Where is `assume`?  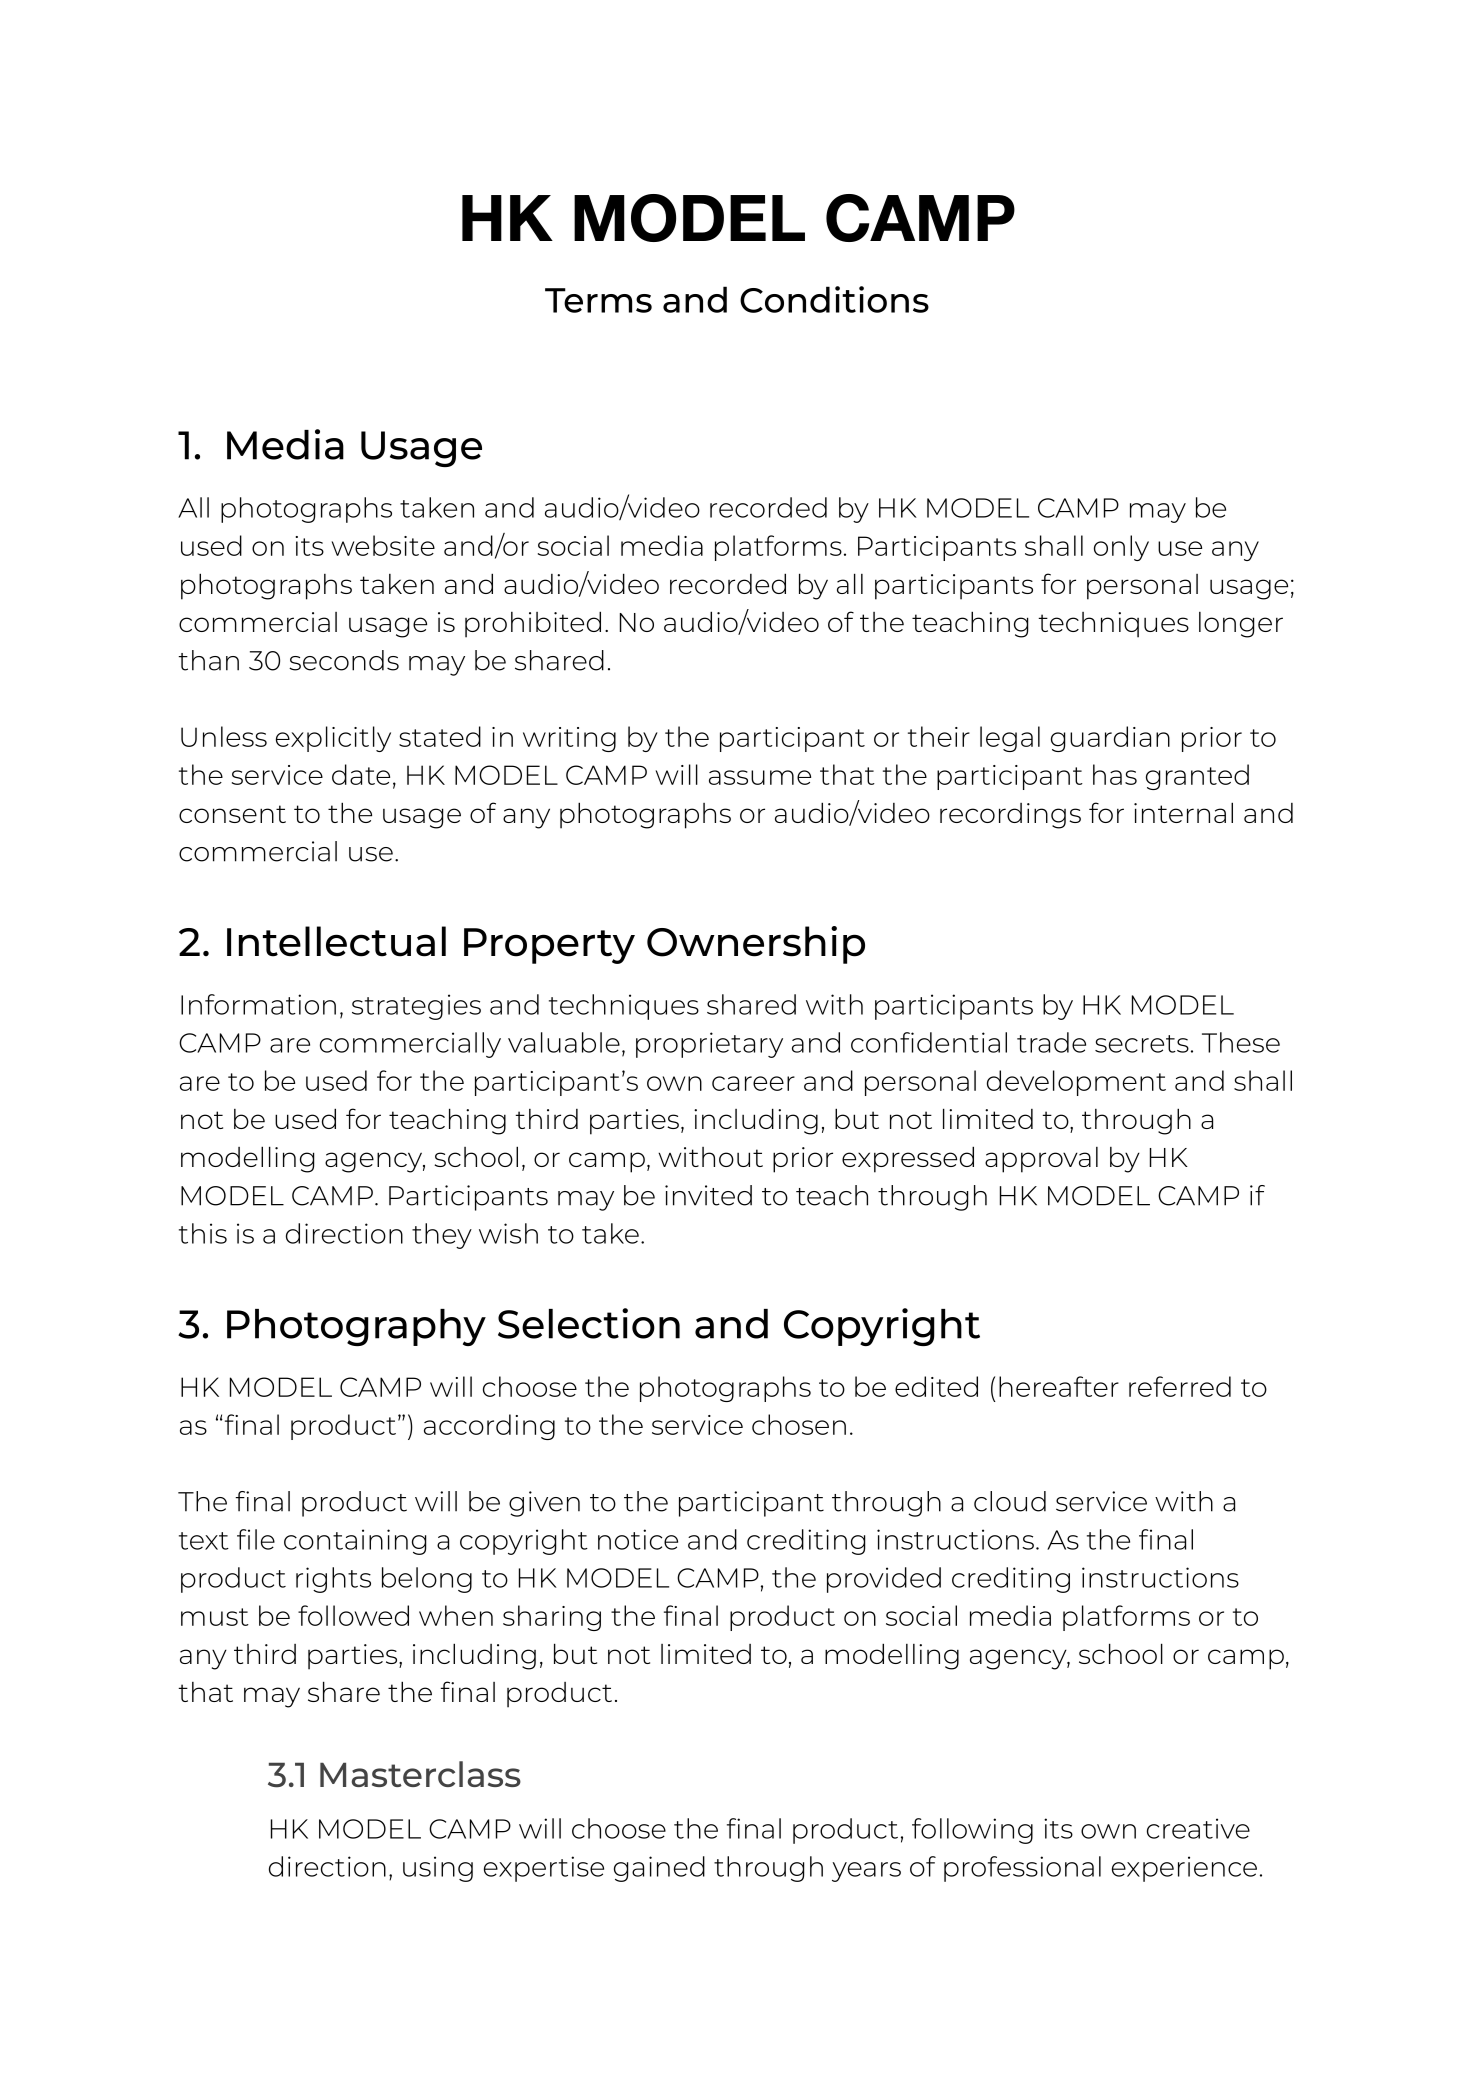
assume is located at coordinates (760, 777).
